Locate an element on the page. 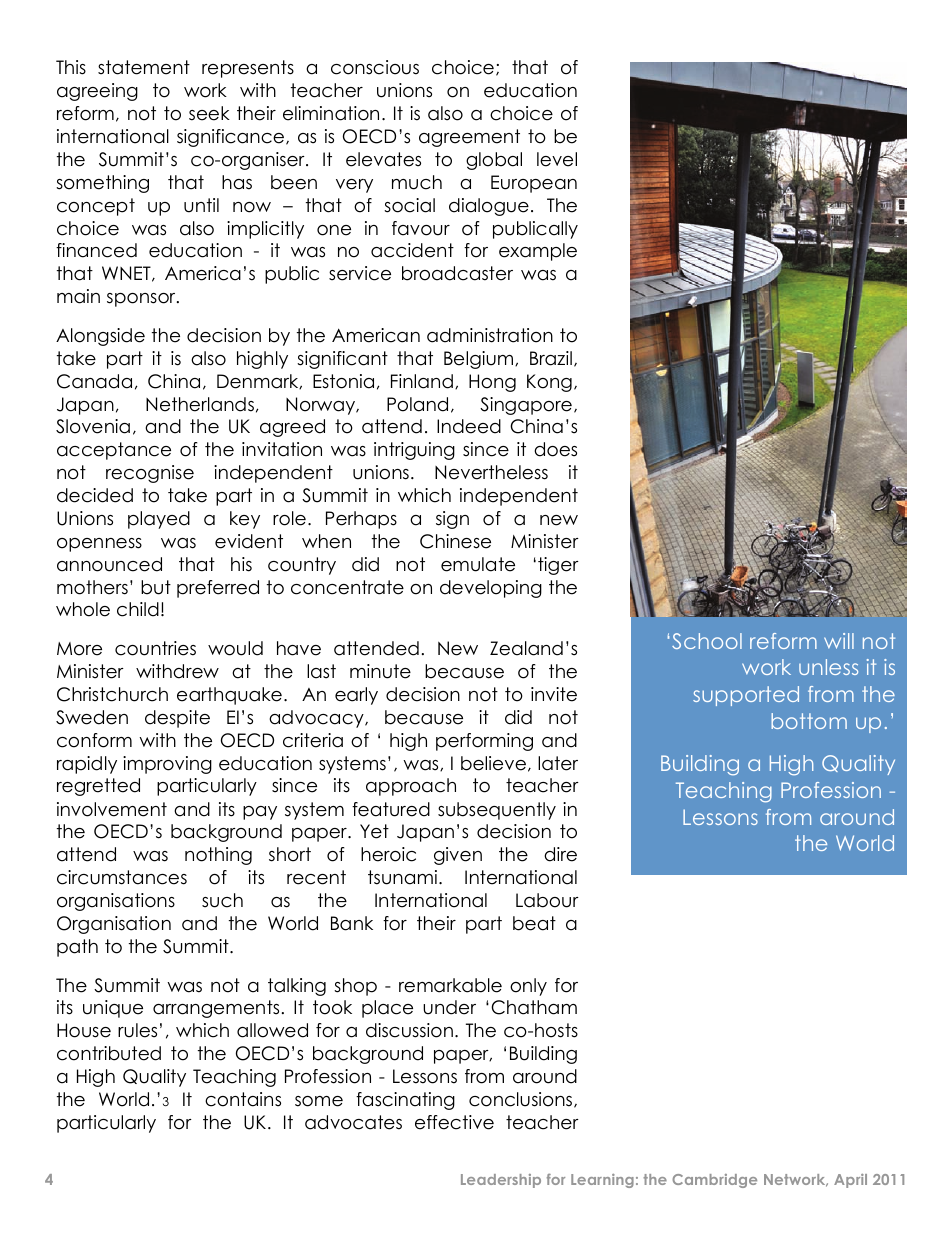  School is located at coordinates (707, 641).
